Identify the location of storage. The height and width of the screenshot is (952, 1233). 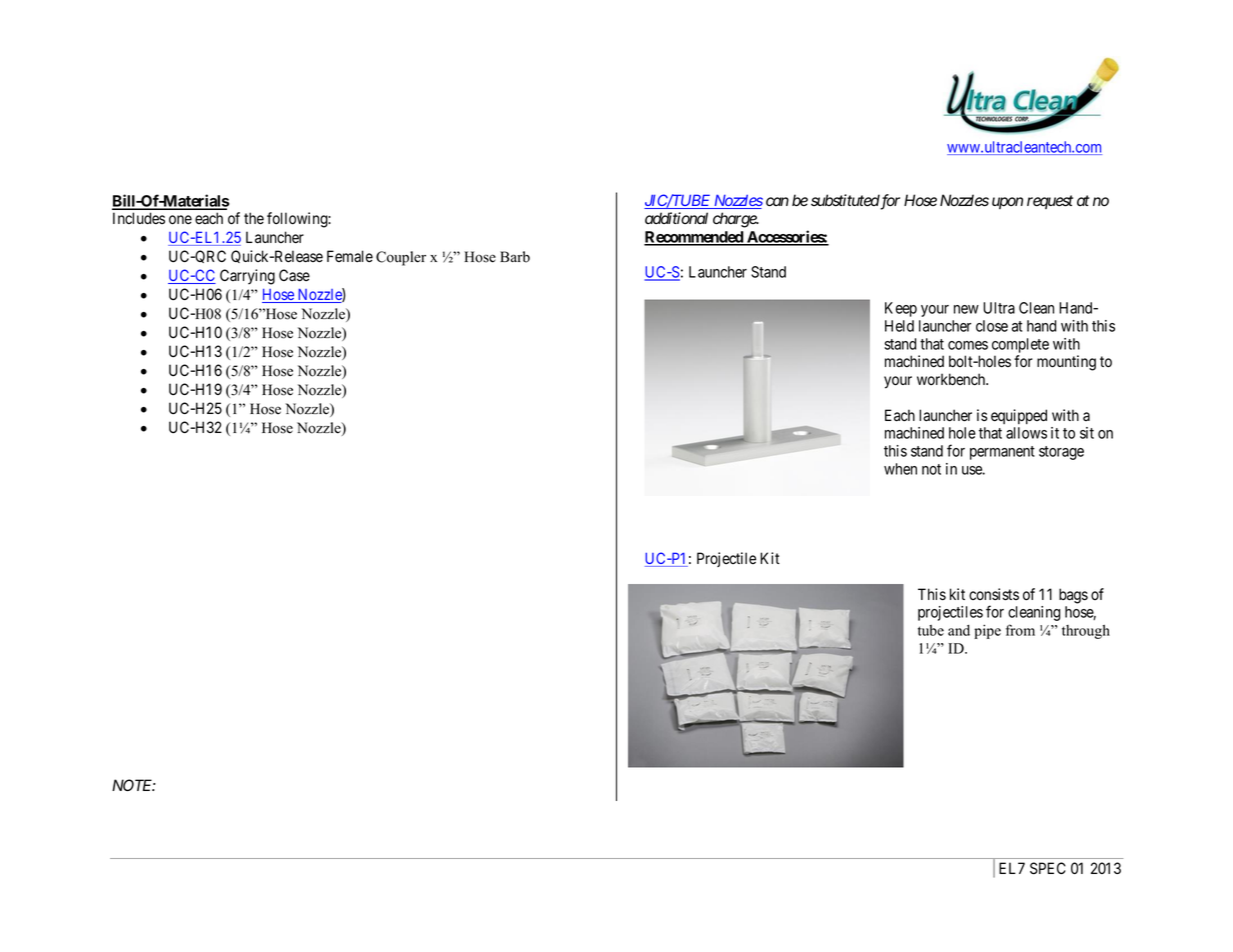
(1061, 453).
